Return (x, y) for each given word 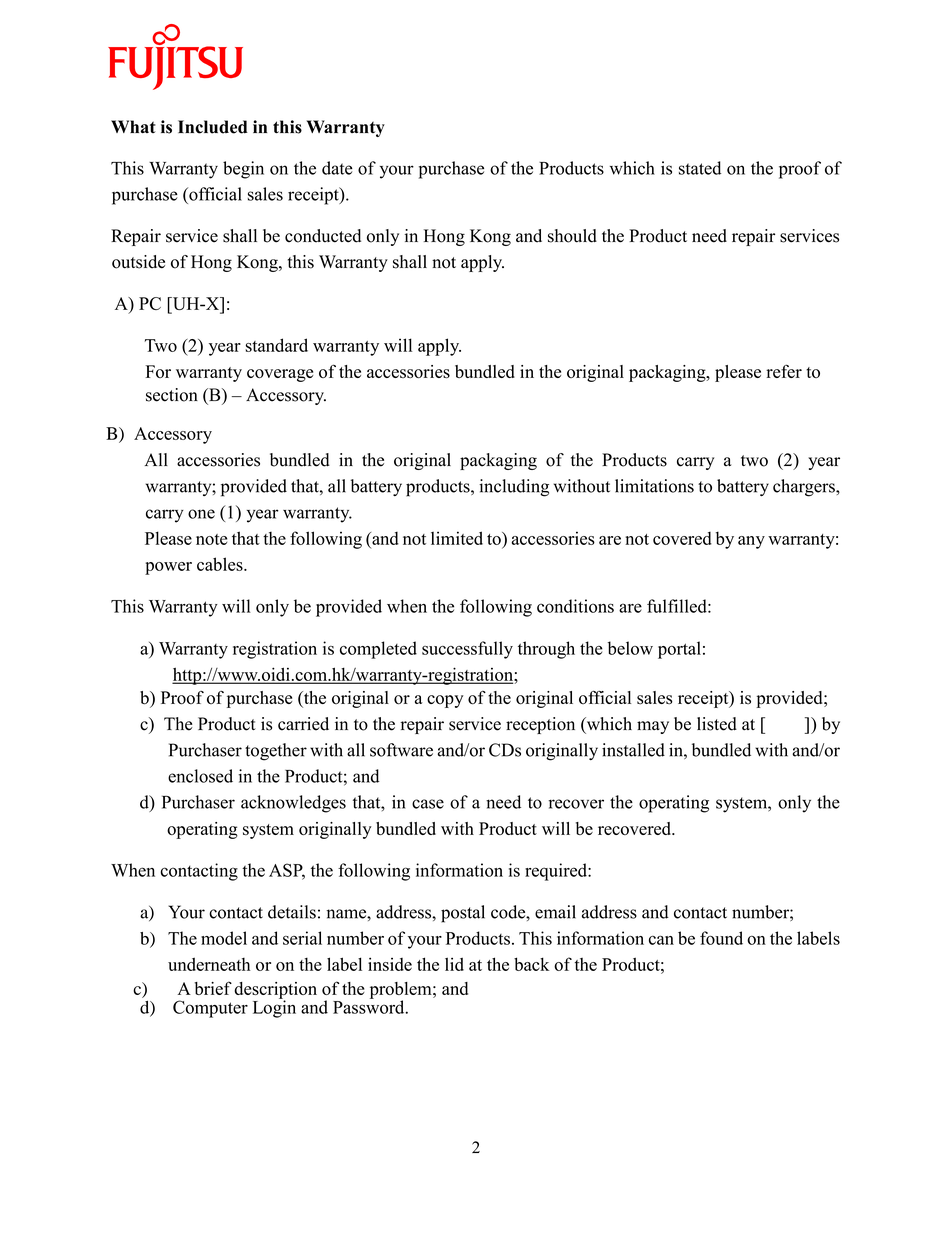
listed (717, 724)
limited (457, 538)
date (337, 168)
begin (243, 170)
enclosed (200, 776)
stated (700, 168)
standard (276, 345)
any (751, 542)
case (428, 804)
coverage (280, 375)
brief (213, 988)
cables (221, 564)
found (721, 938)
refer (784, 371)
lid (454, 964)
